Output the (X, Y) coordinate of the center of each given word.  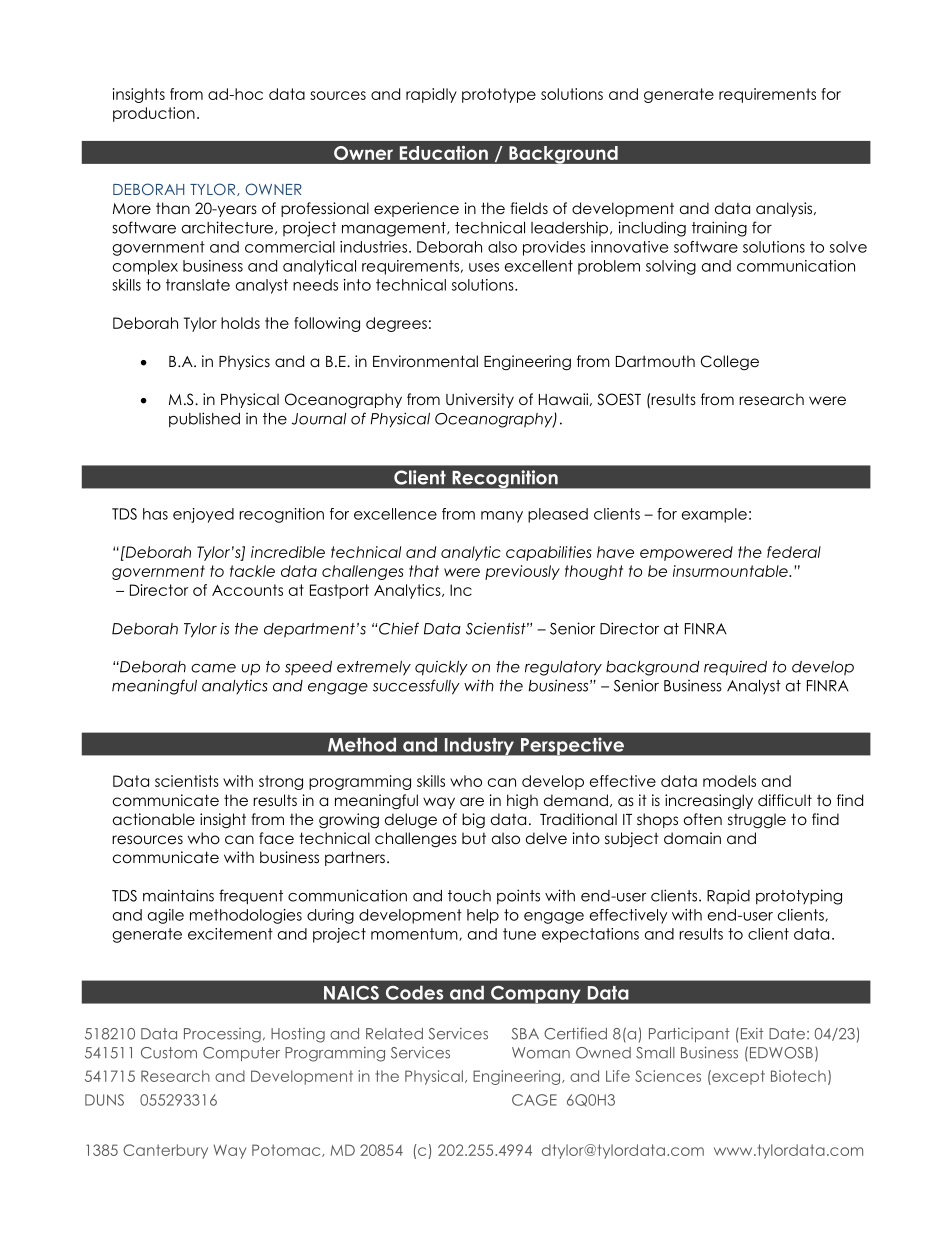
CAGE (534, 1100)
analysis (785, 209)
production (154, 114)
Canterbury (165, 1151)
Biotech (798, 1076)
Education (444, 153)
